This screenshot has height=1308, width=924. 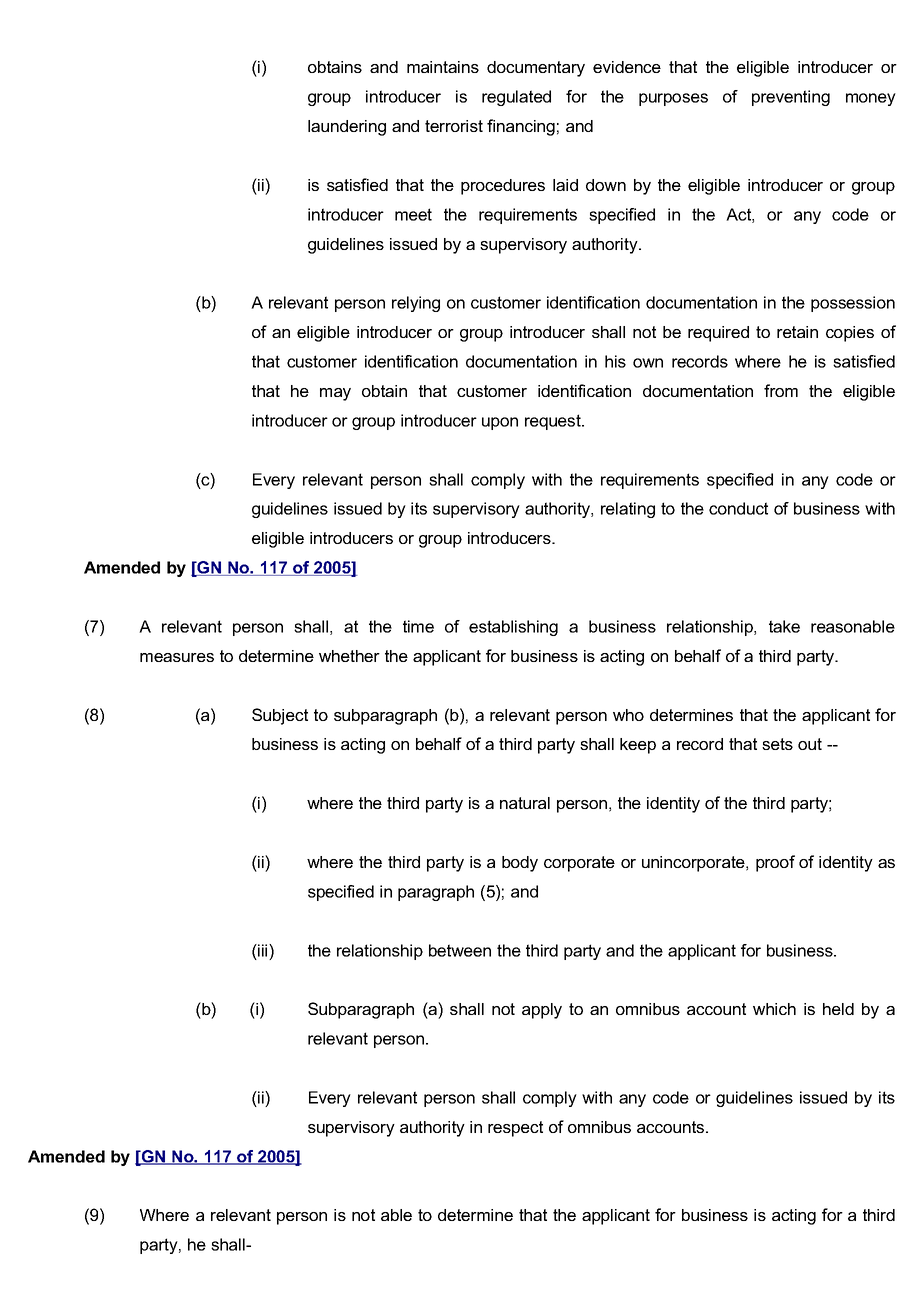 What do you see at coordinates (280, 716) in the screenshot?
I see `Subject` at bounding box center [280, 716].
